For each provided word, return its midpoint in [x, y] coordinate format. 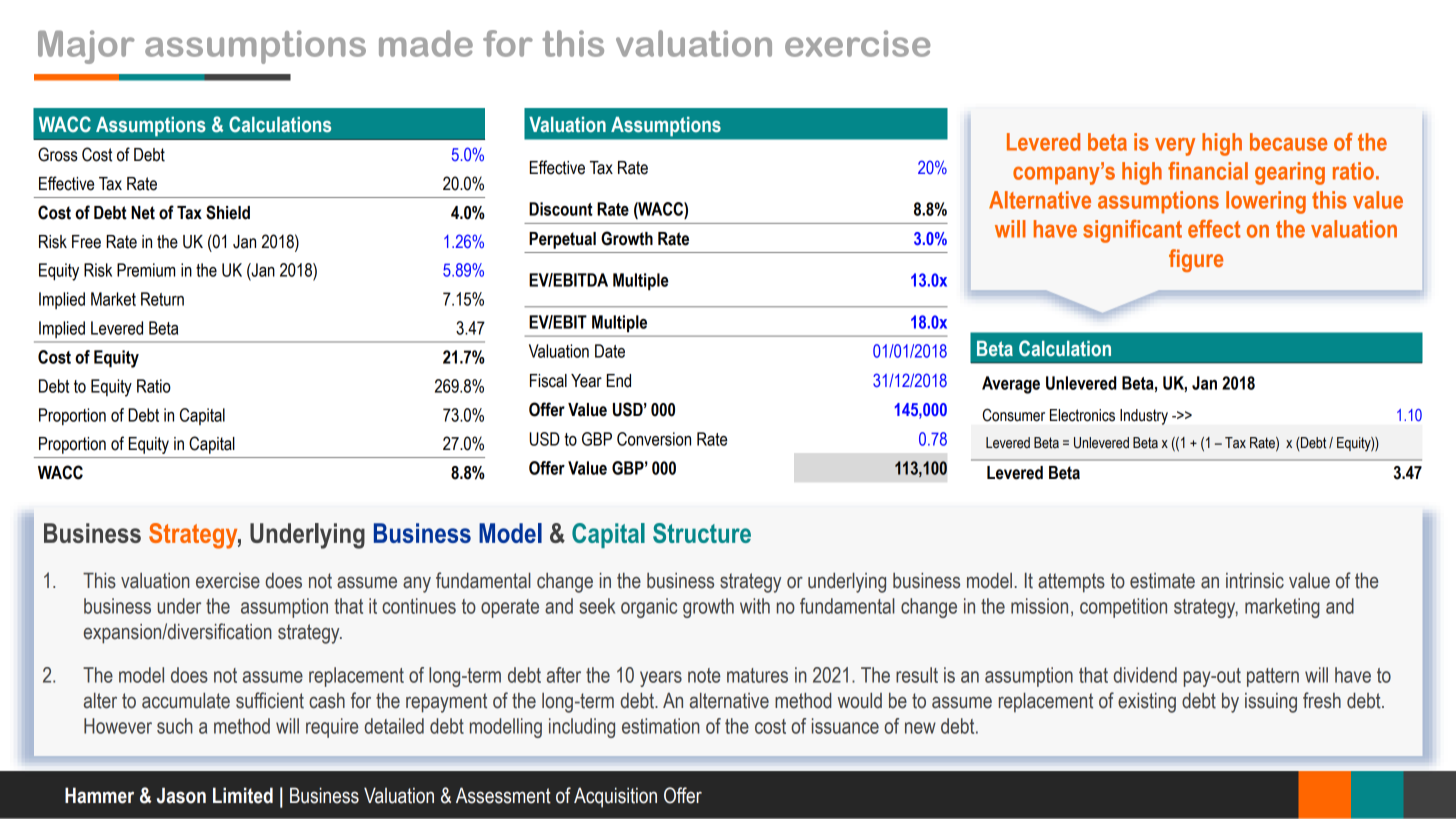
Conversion [654, 439]
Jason [181, 795]
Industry [1144, 417]
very [1175, 146]
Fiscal [548, 381]
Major [86, 47]
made [426, 43]
